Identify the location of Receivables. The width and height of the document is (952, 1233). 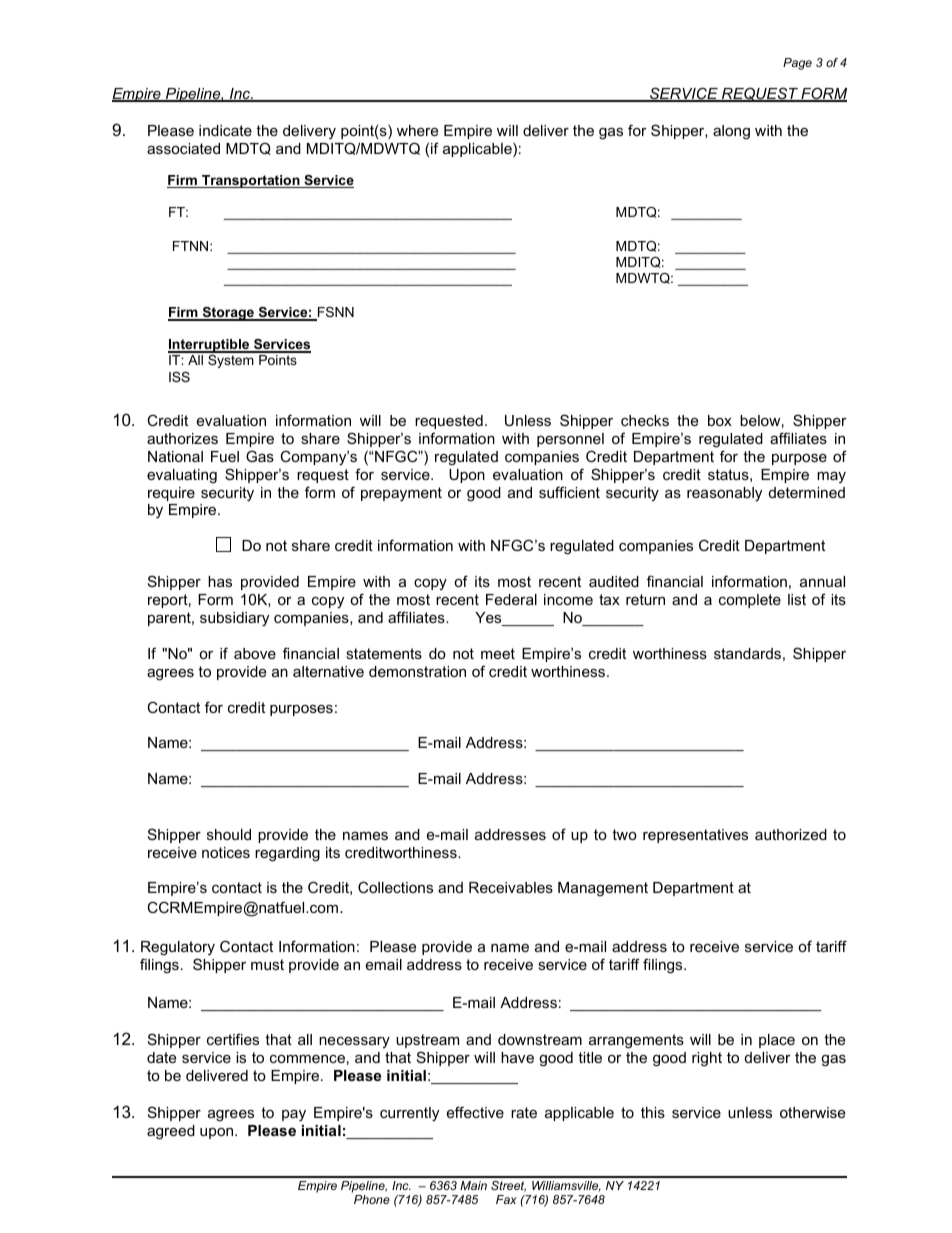
(511, 887).
